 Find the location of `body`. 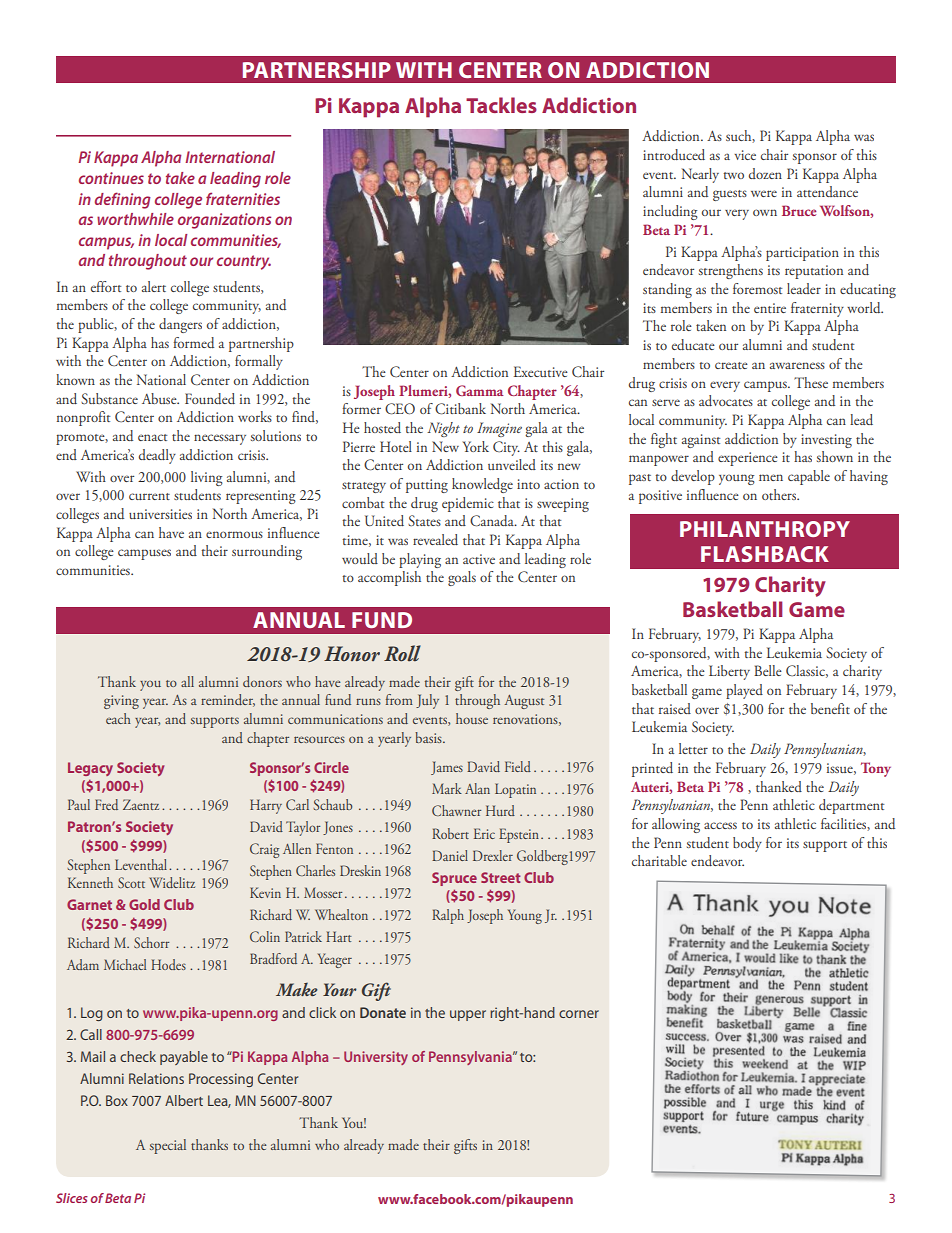

body is located at coordinates (747, 844).
